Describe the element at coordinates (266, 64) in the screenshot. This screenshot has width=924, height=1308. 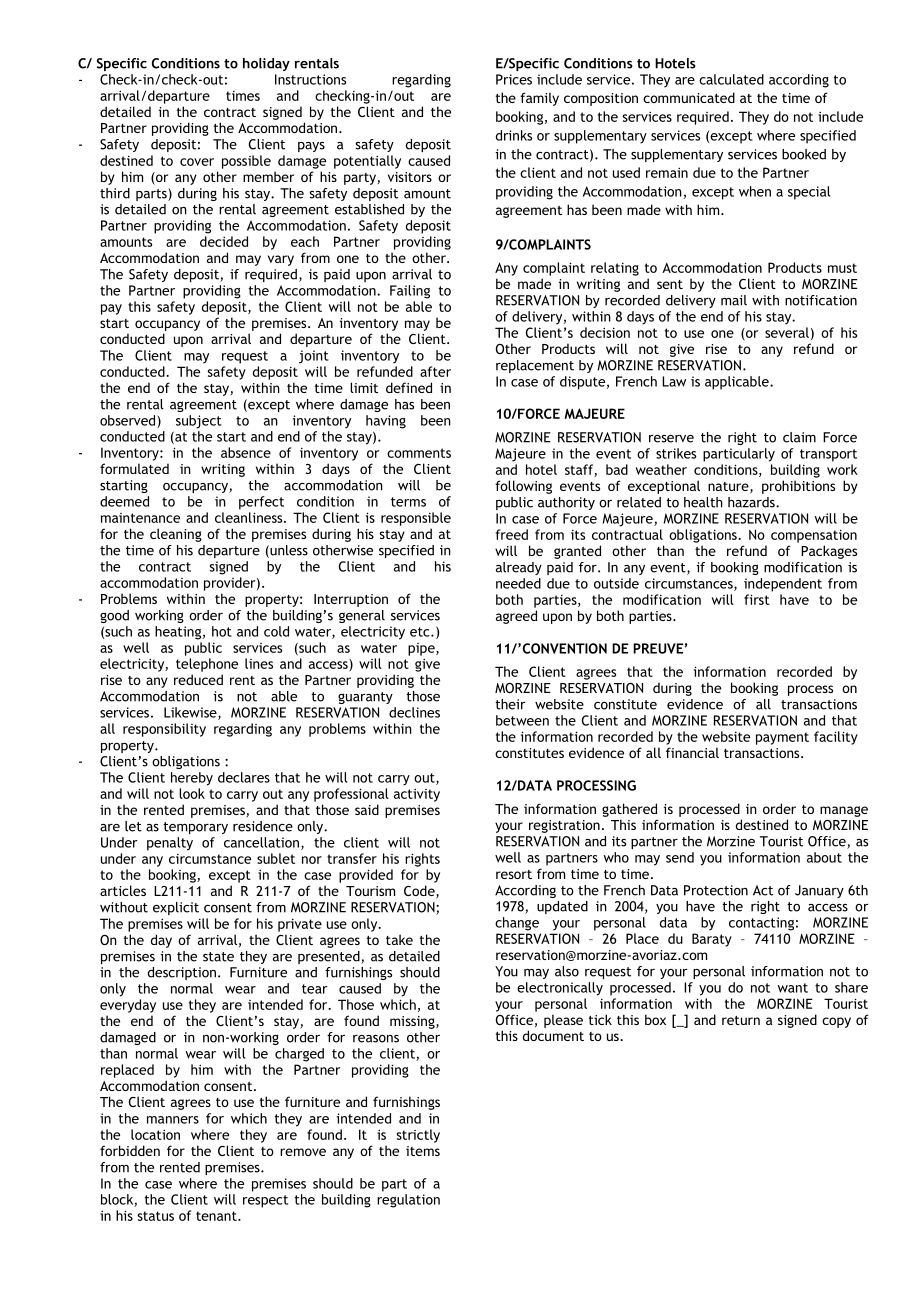
I see `holiday` at that location.
